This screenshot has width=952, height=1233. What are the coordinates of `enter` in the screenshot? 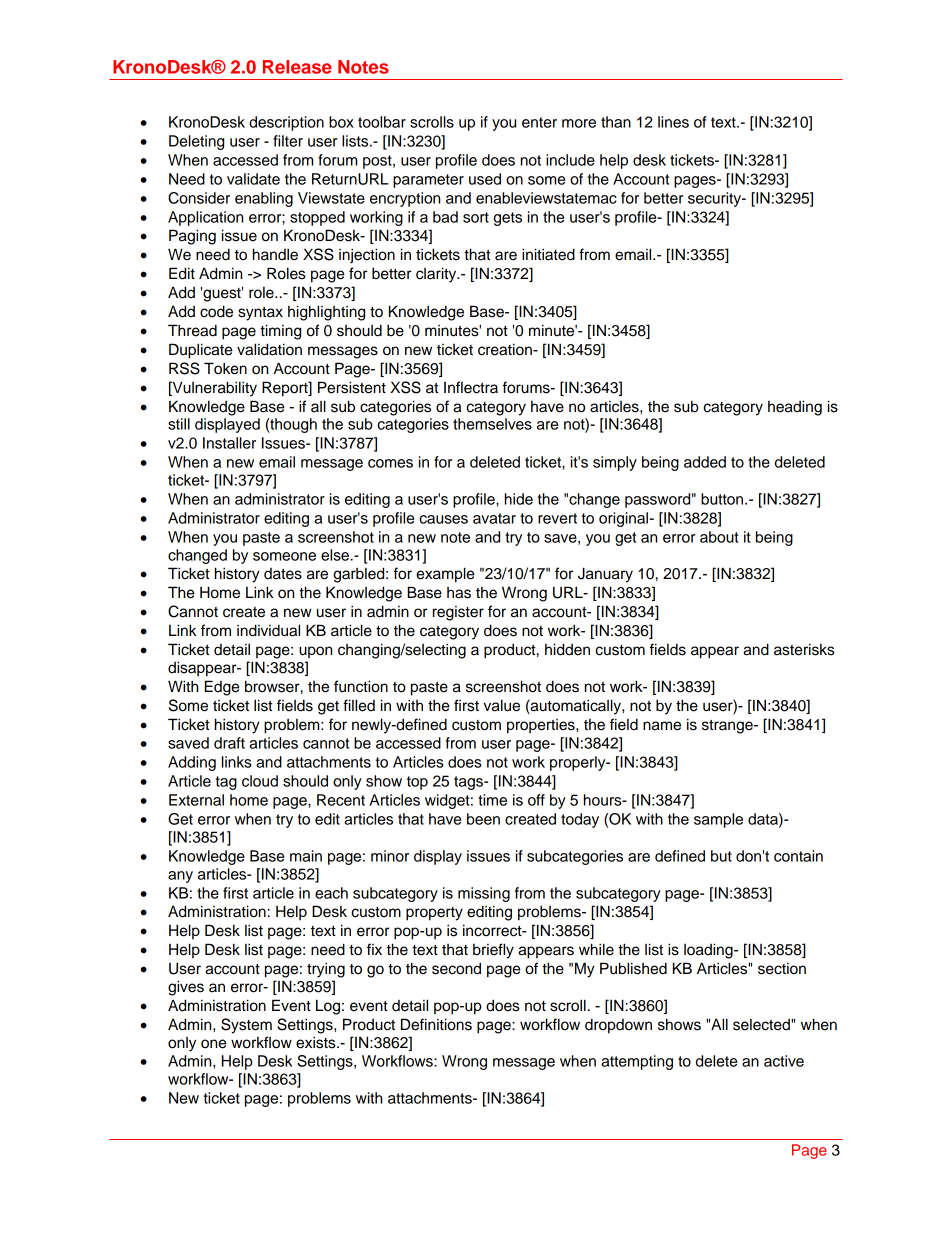 It's located at (539, 122).
